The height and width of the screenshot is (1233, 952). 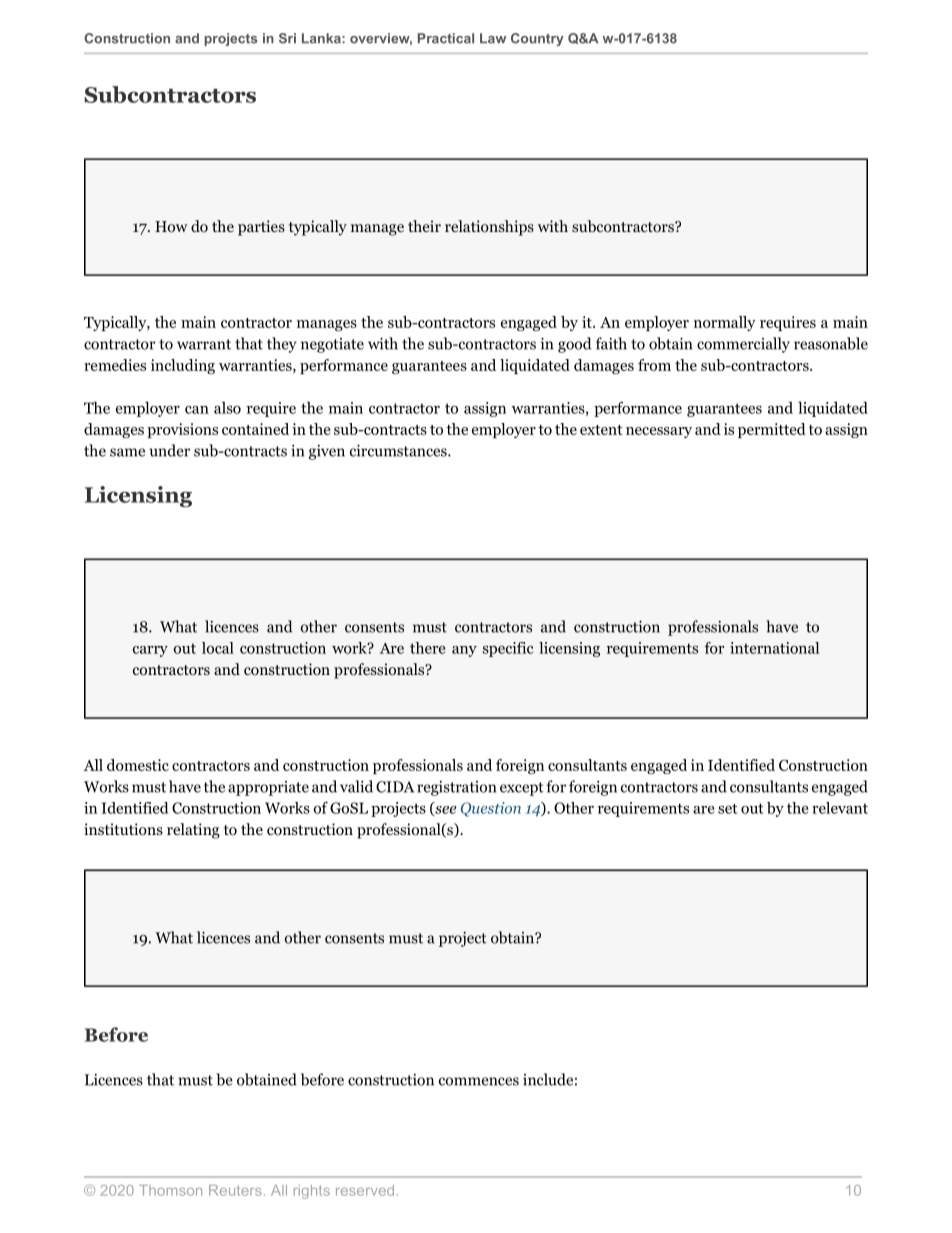 I want to click on Sri, so click(x=287, y=38).
